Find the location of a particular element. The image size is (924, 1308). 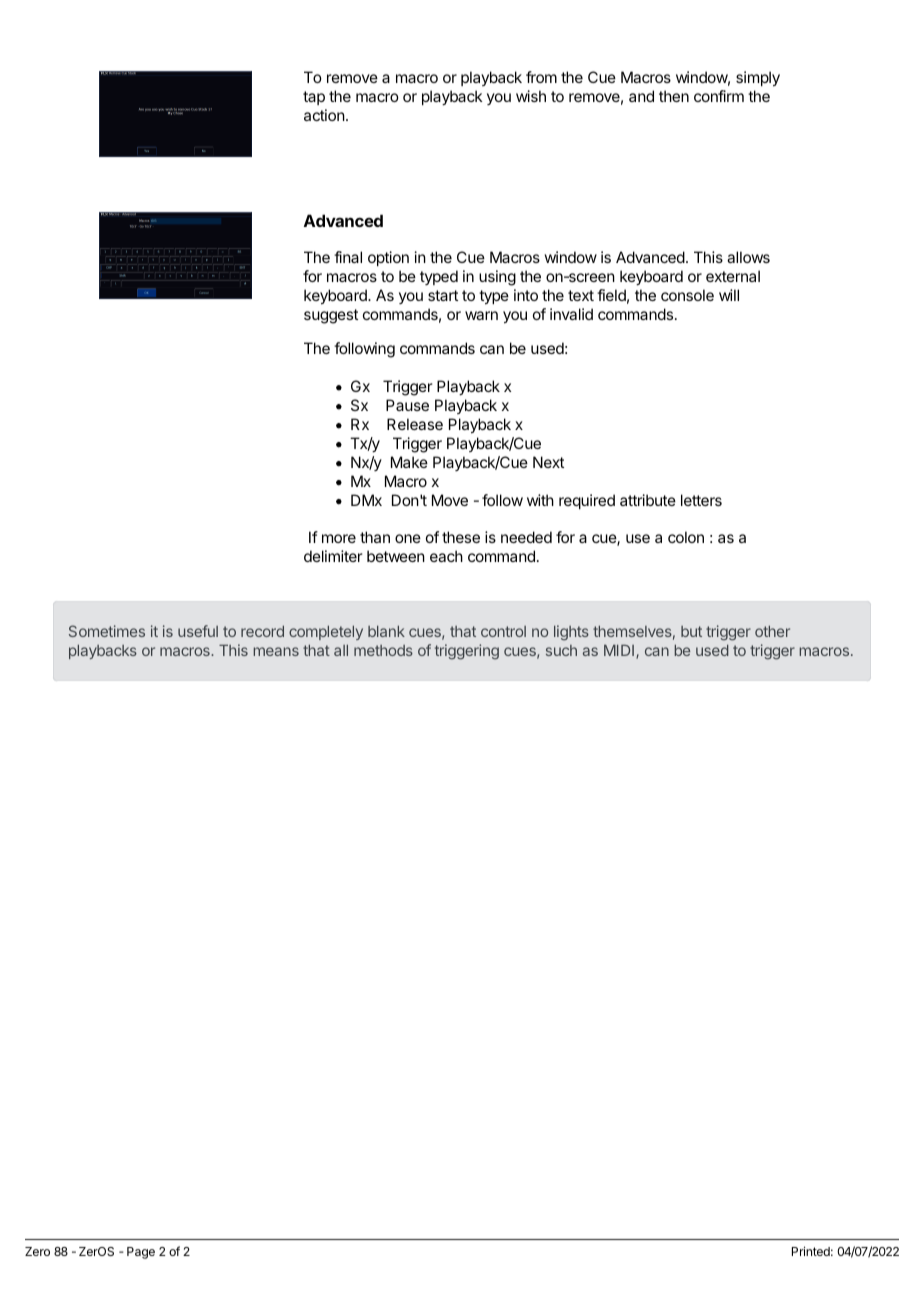

such is located at coordinates (561, 650).
